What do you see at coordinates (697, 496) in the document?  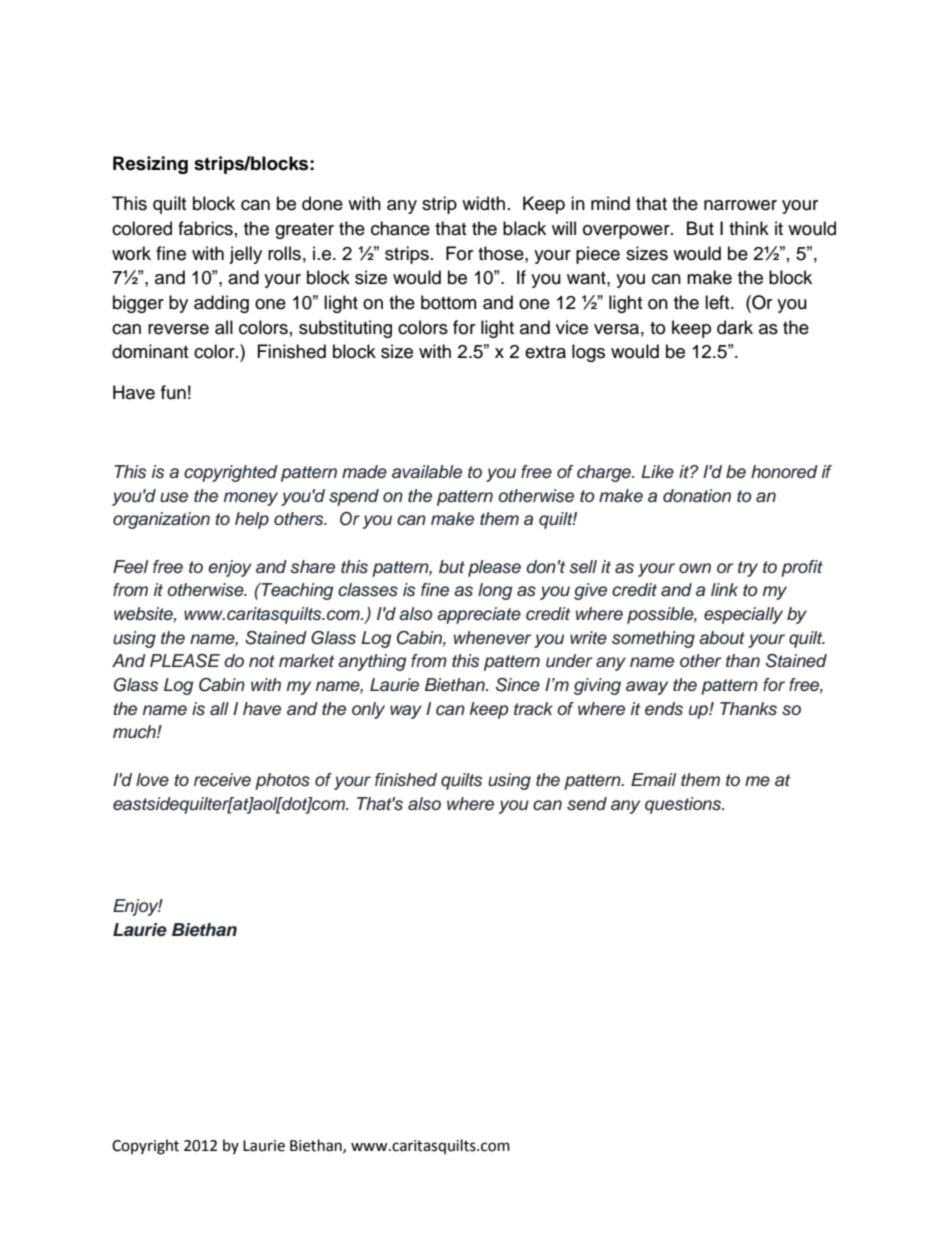 I see `donation` at bounding box center [697, 496].
